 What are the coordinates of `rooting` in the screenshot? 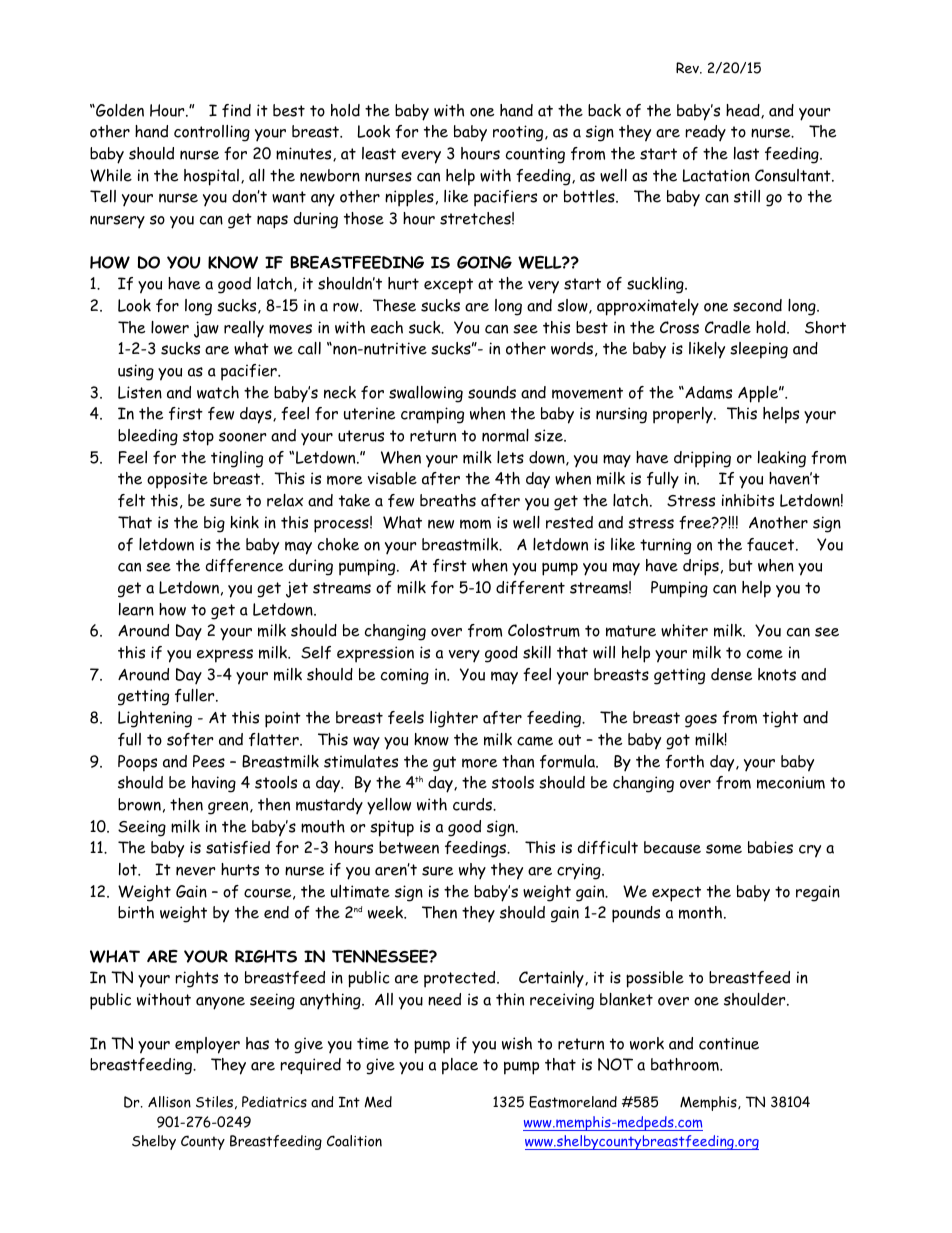 It's located at (518, 133).
